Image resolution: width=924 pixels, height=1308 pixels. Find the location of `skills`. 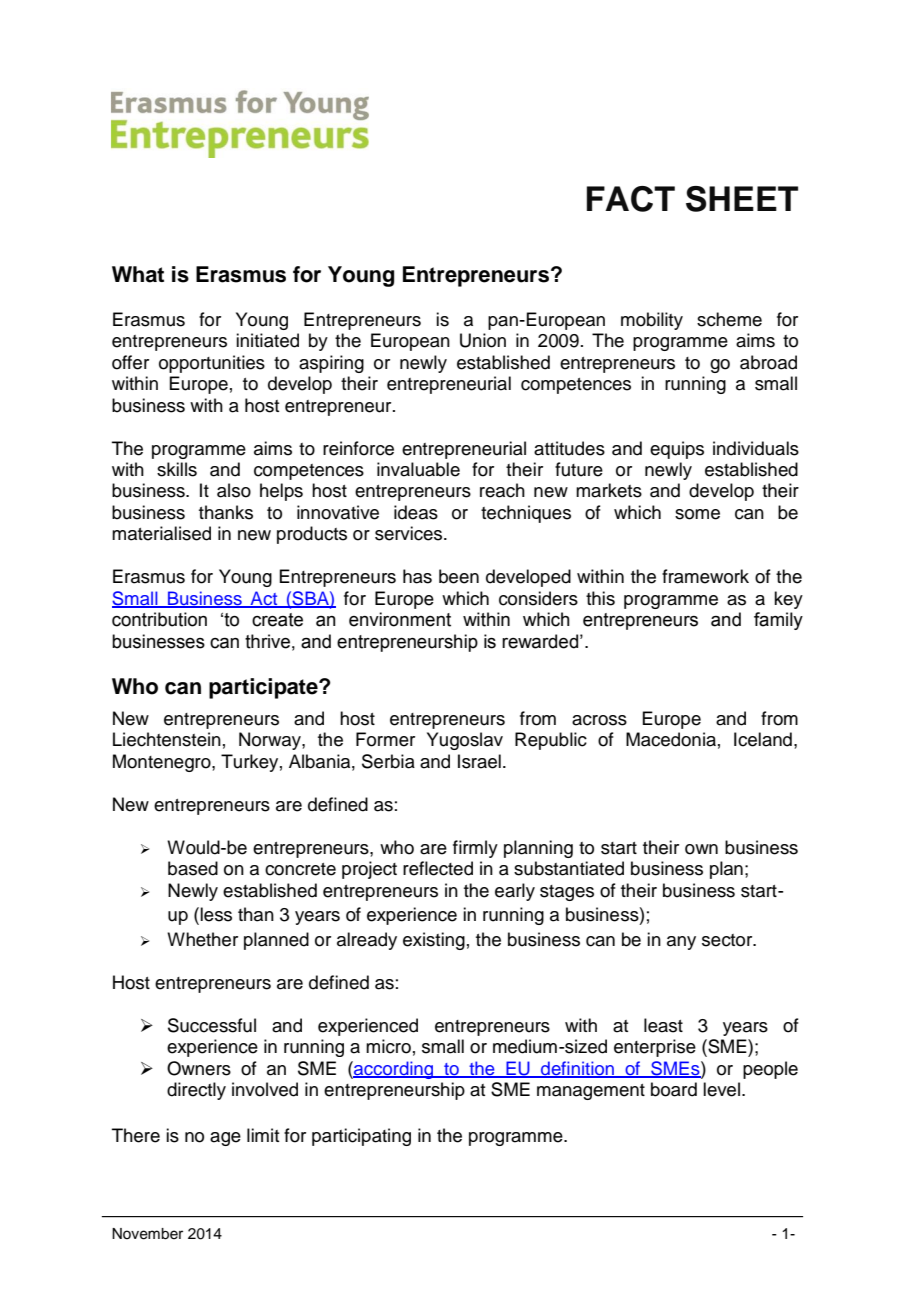

skills is located at coordinates (177, 469).
